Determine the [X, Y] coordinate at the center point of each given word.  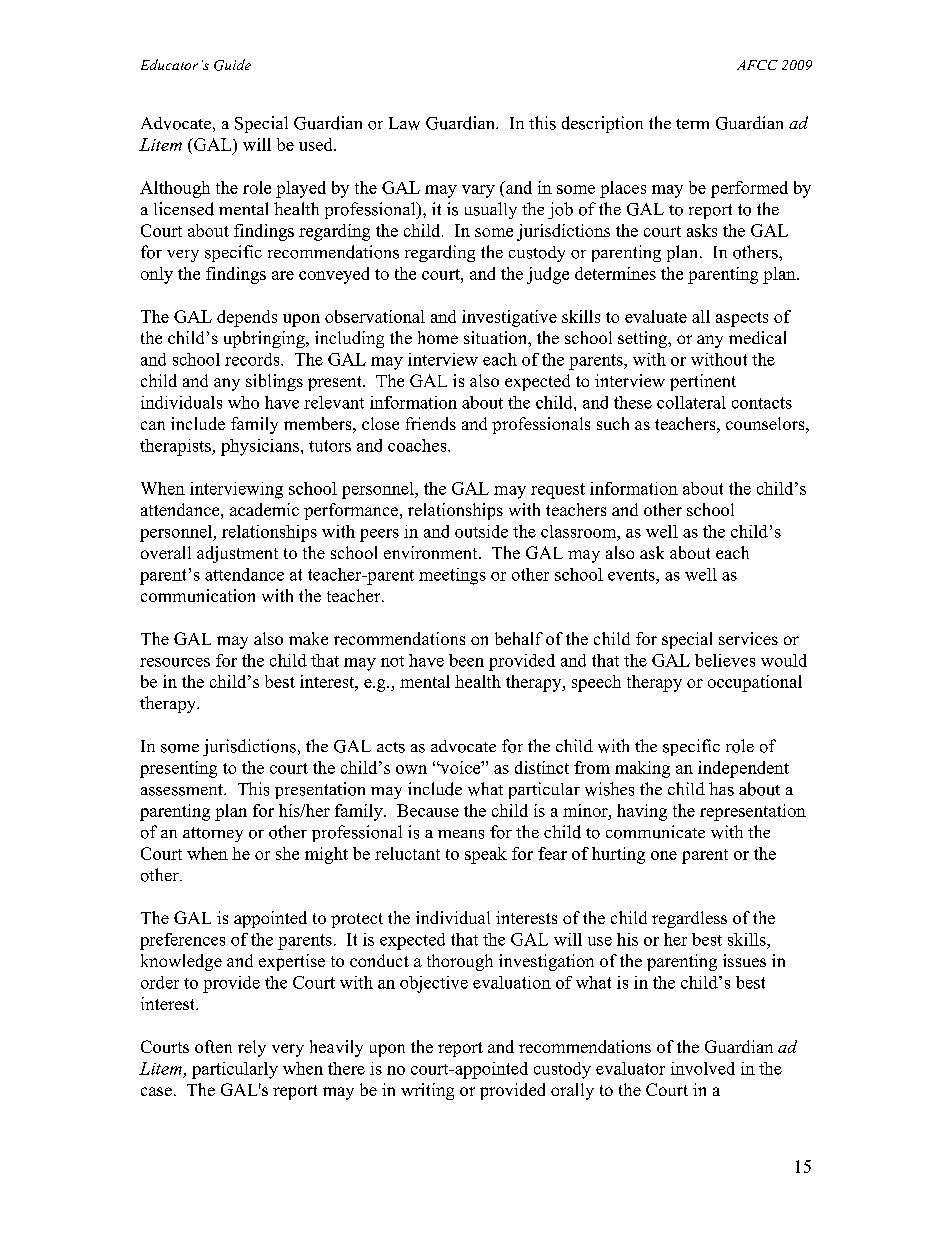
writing [427, 1091]
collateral [691, 402]
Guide [232, 65]
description [602, 124]
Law [404, 123]
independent [743, 769]
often [213, 1046]
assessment [183, 790]
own [411, 769]
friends [431, 423]
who [243, 402]
